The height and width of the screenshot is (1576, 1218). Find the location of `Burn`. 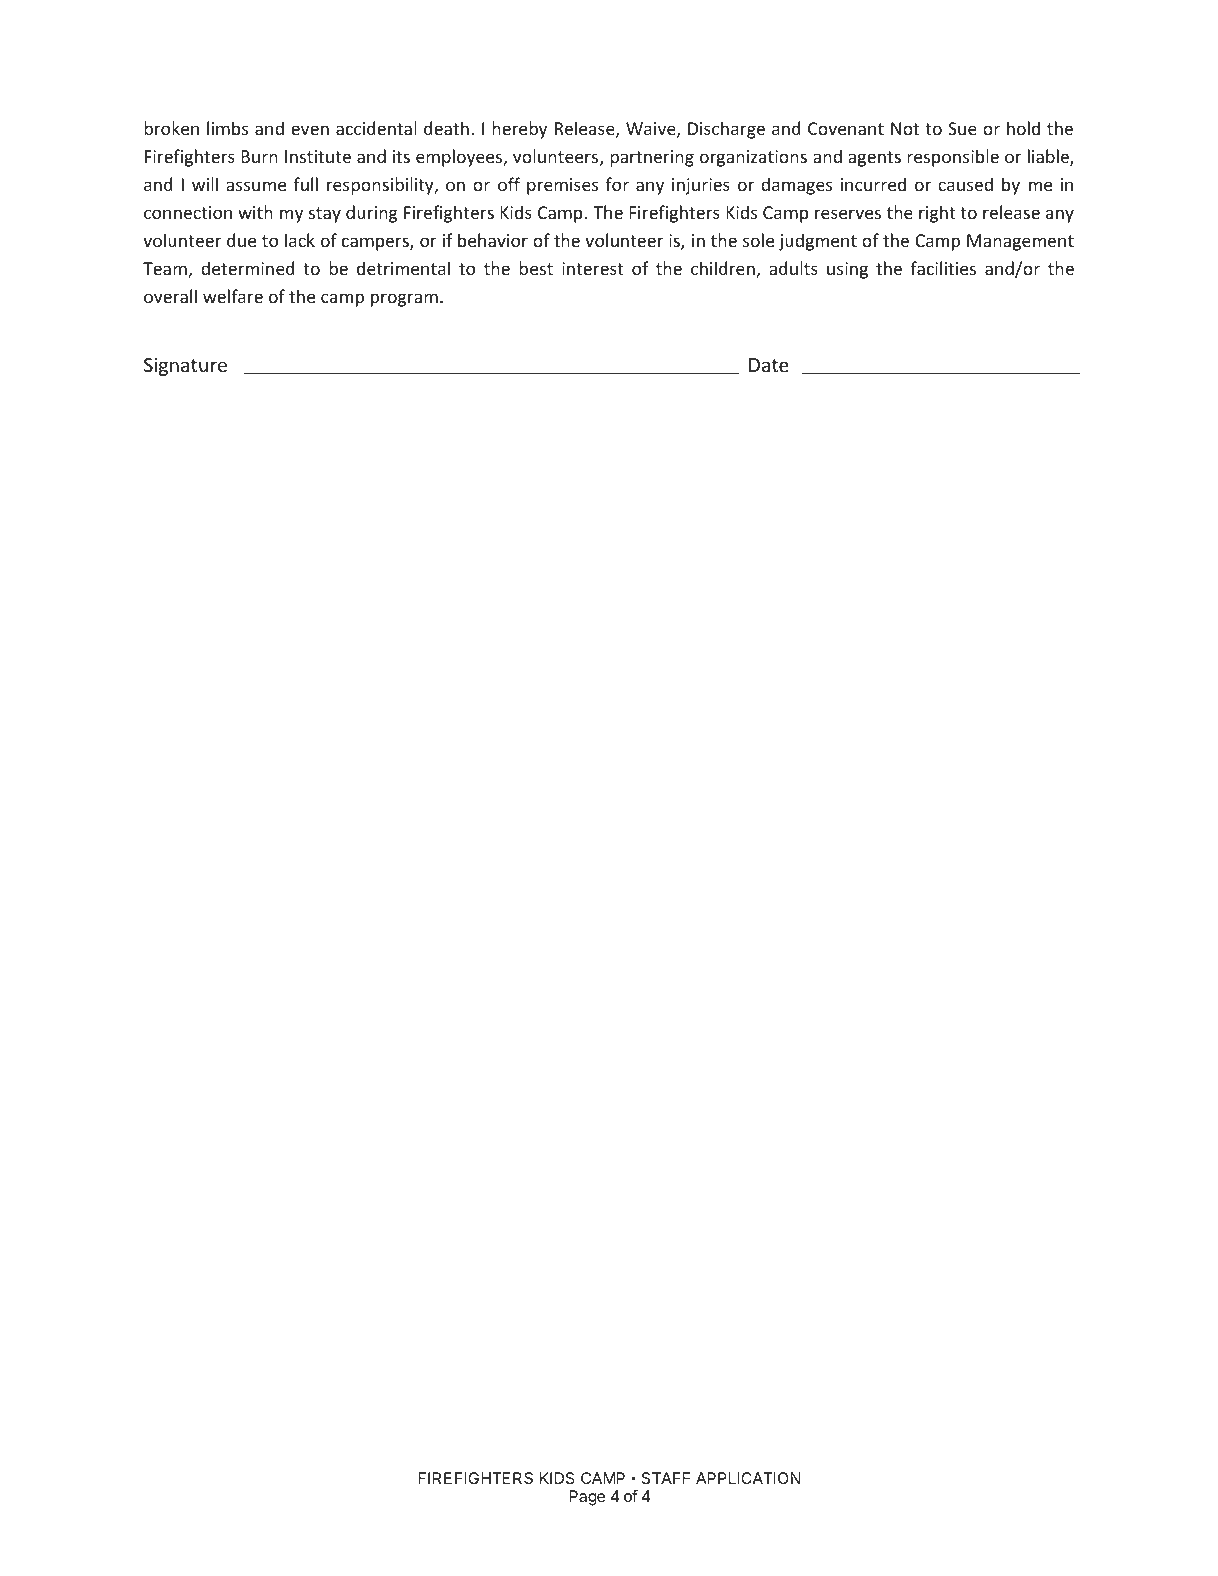

Burn is located at coordinates (259, 156).
